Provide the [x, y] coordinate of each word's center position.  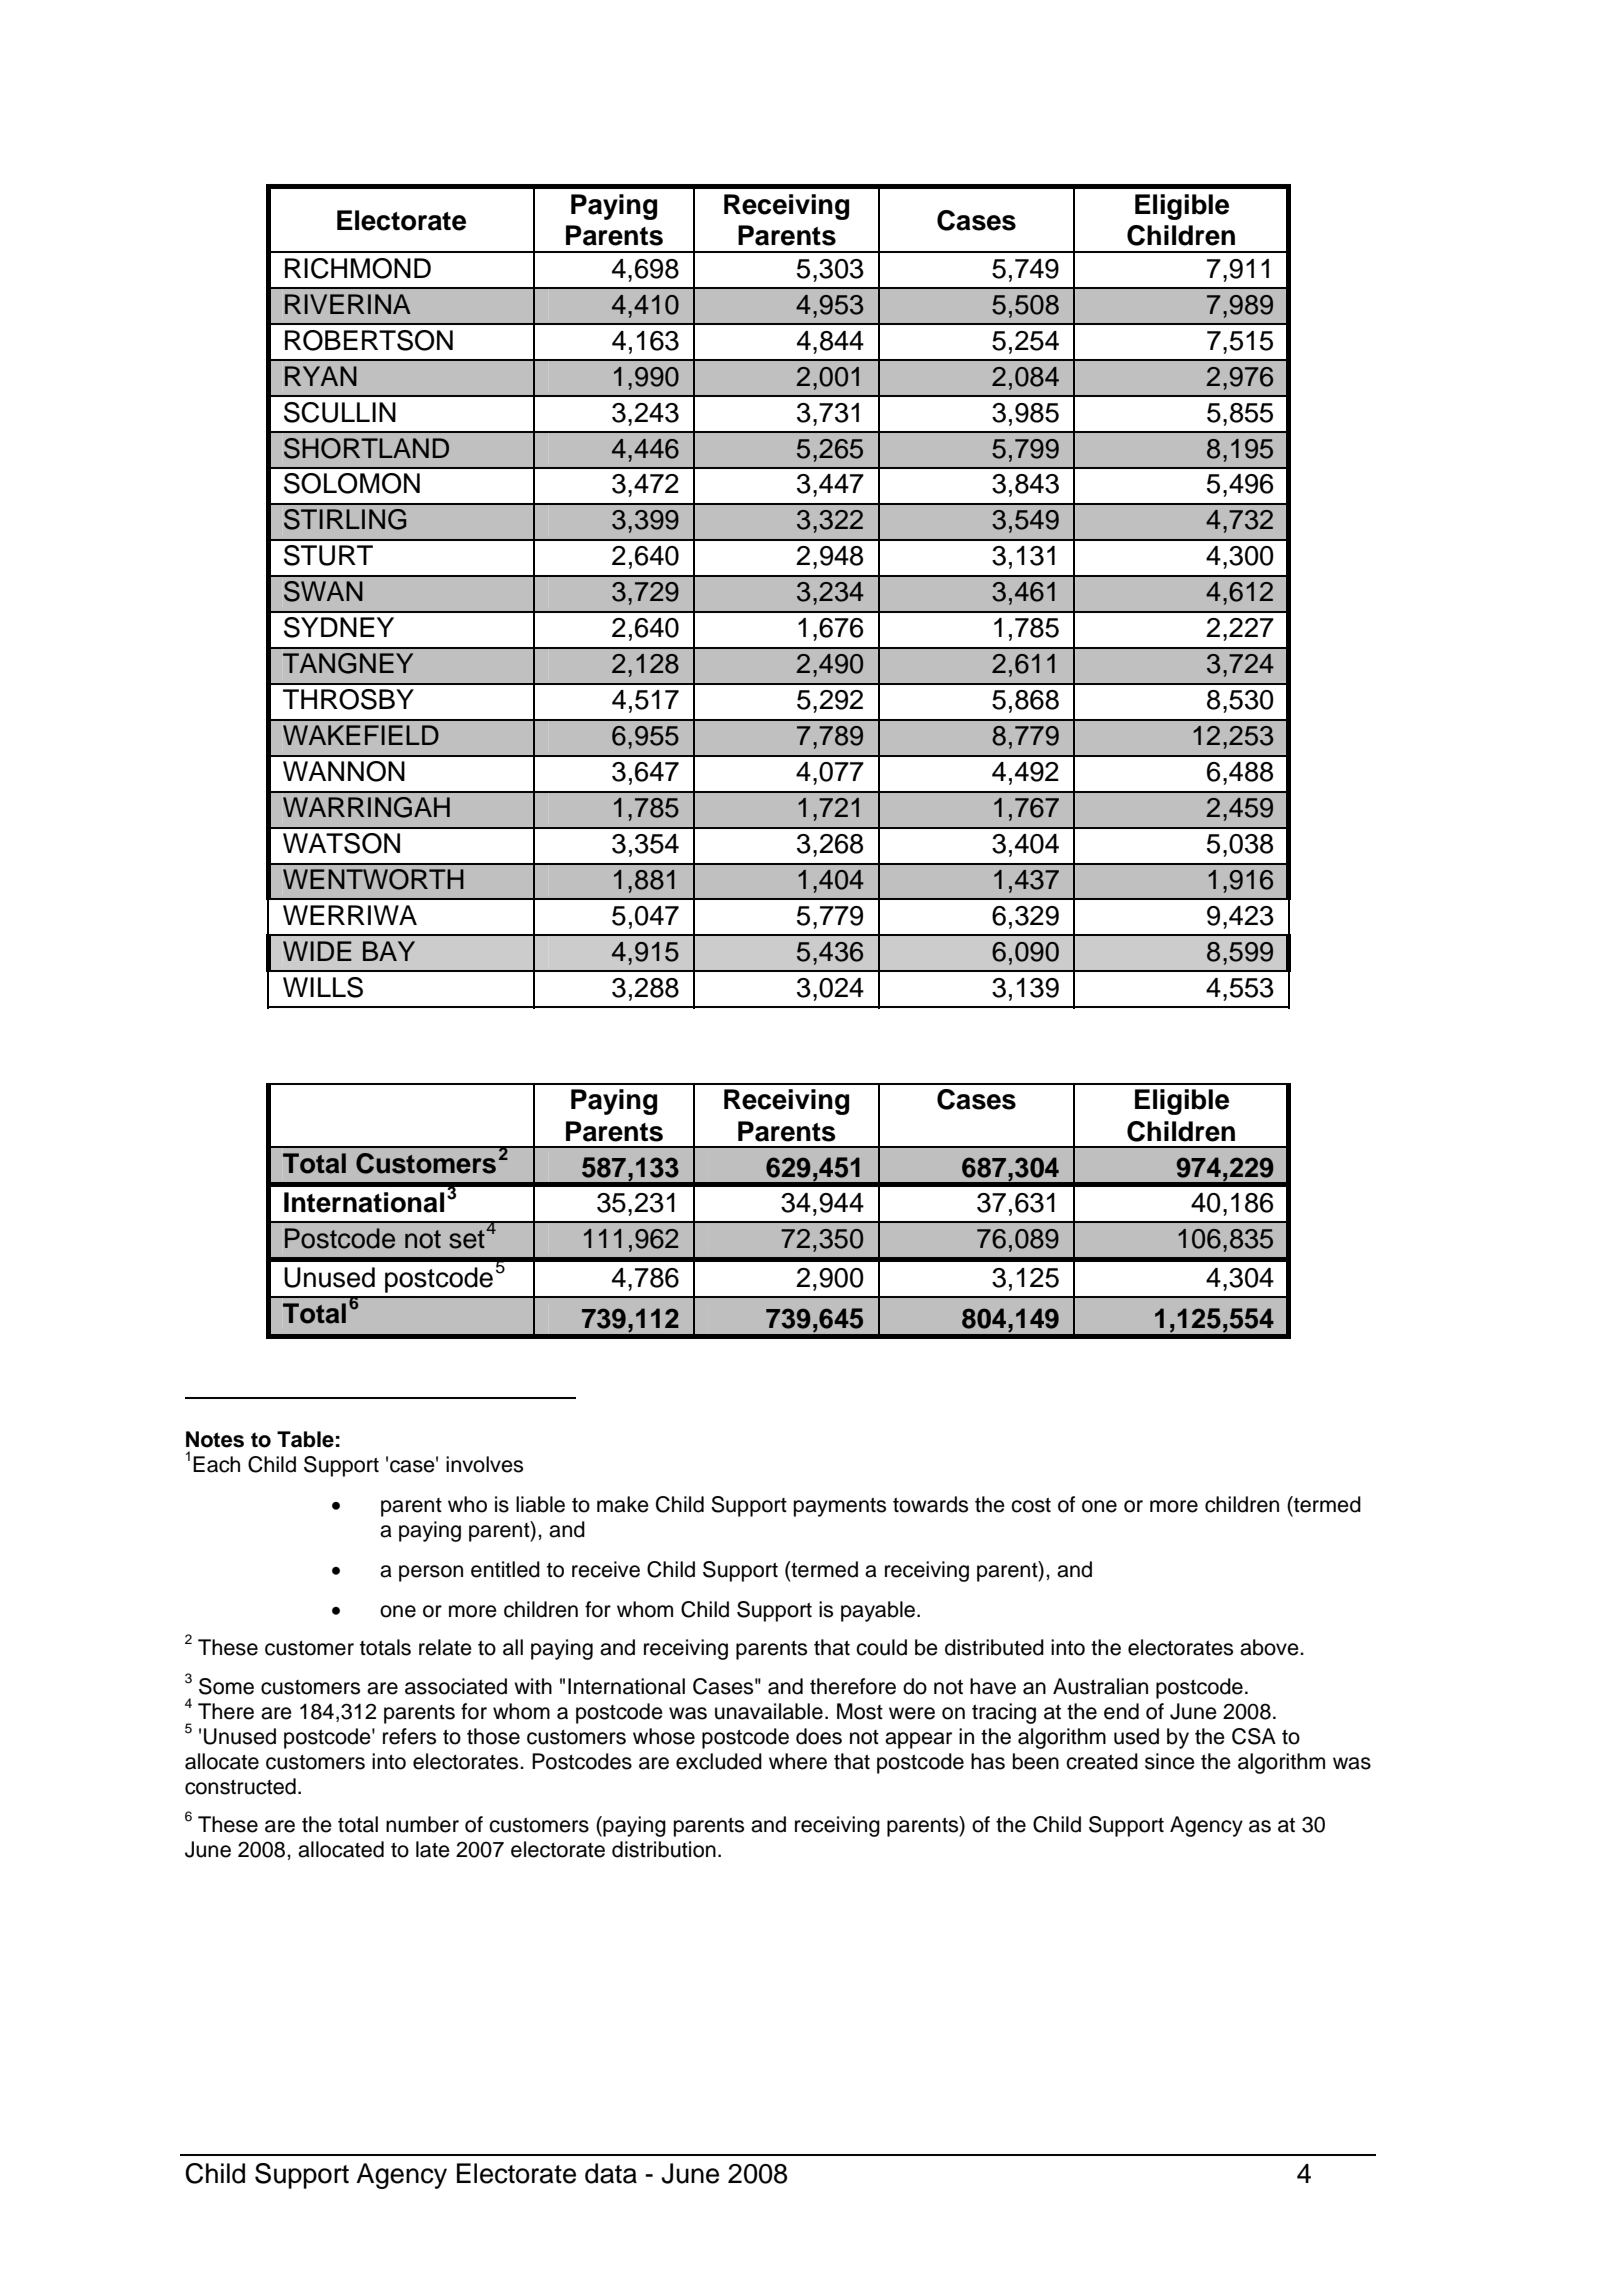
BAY [389, 951]
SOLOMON [352, 483]
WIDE [317, 951]
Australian [1100, 1686]
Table [305, 1439]
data [611, 2173]
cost [1031, 1505]
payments [840, 1507]
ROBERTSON [369, 340]
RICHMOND [358, 268]
